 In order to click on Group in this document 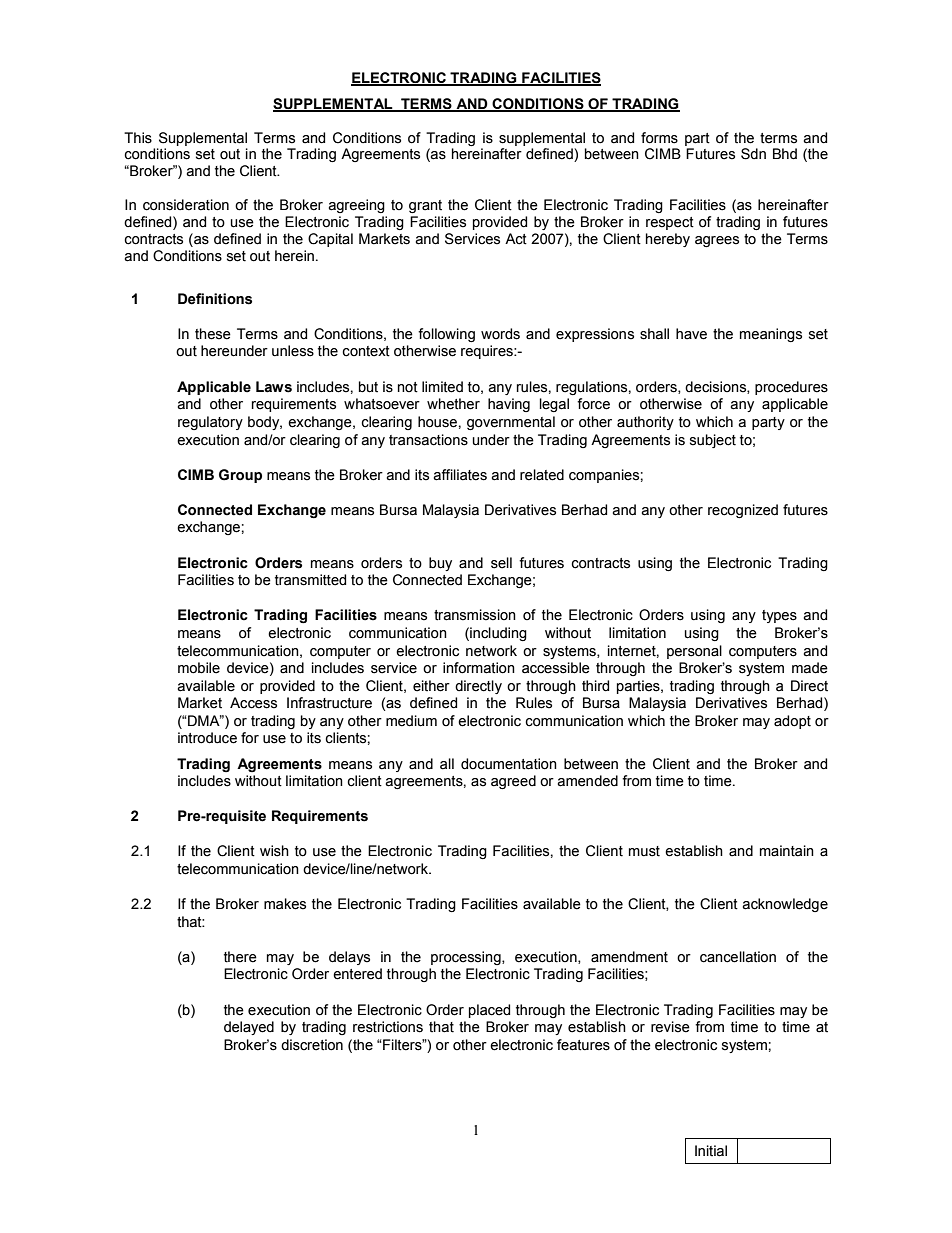, I will do `click(240, 476)`.
